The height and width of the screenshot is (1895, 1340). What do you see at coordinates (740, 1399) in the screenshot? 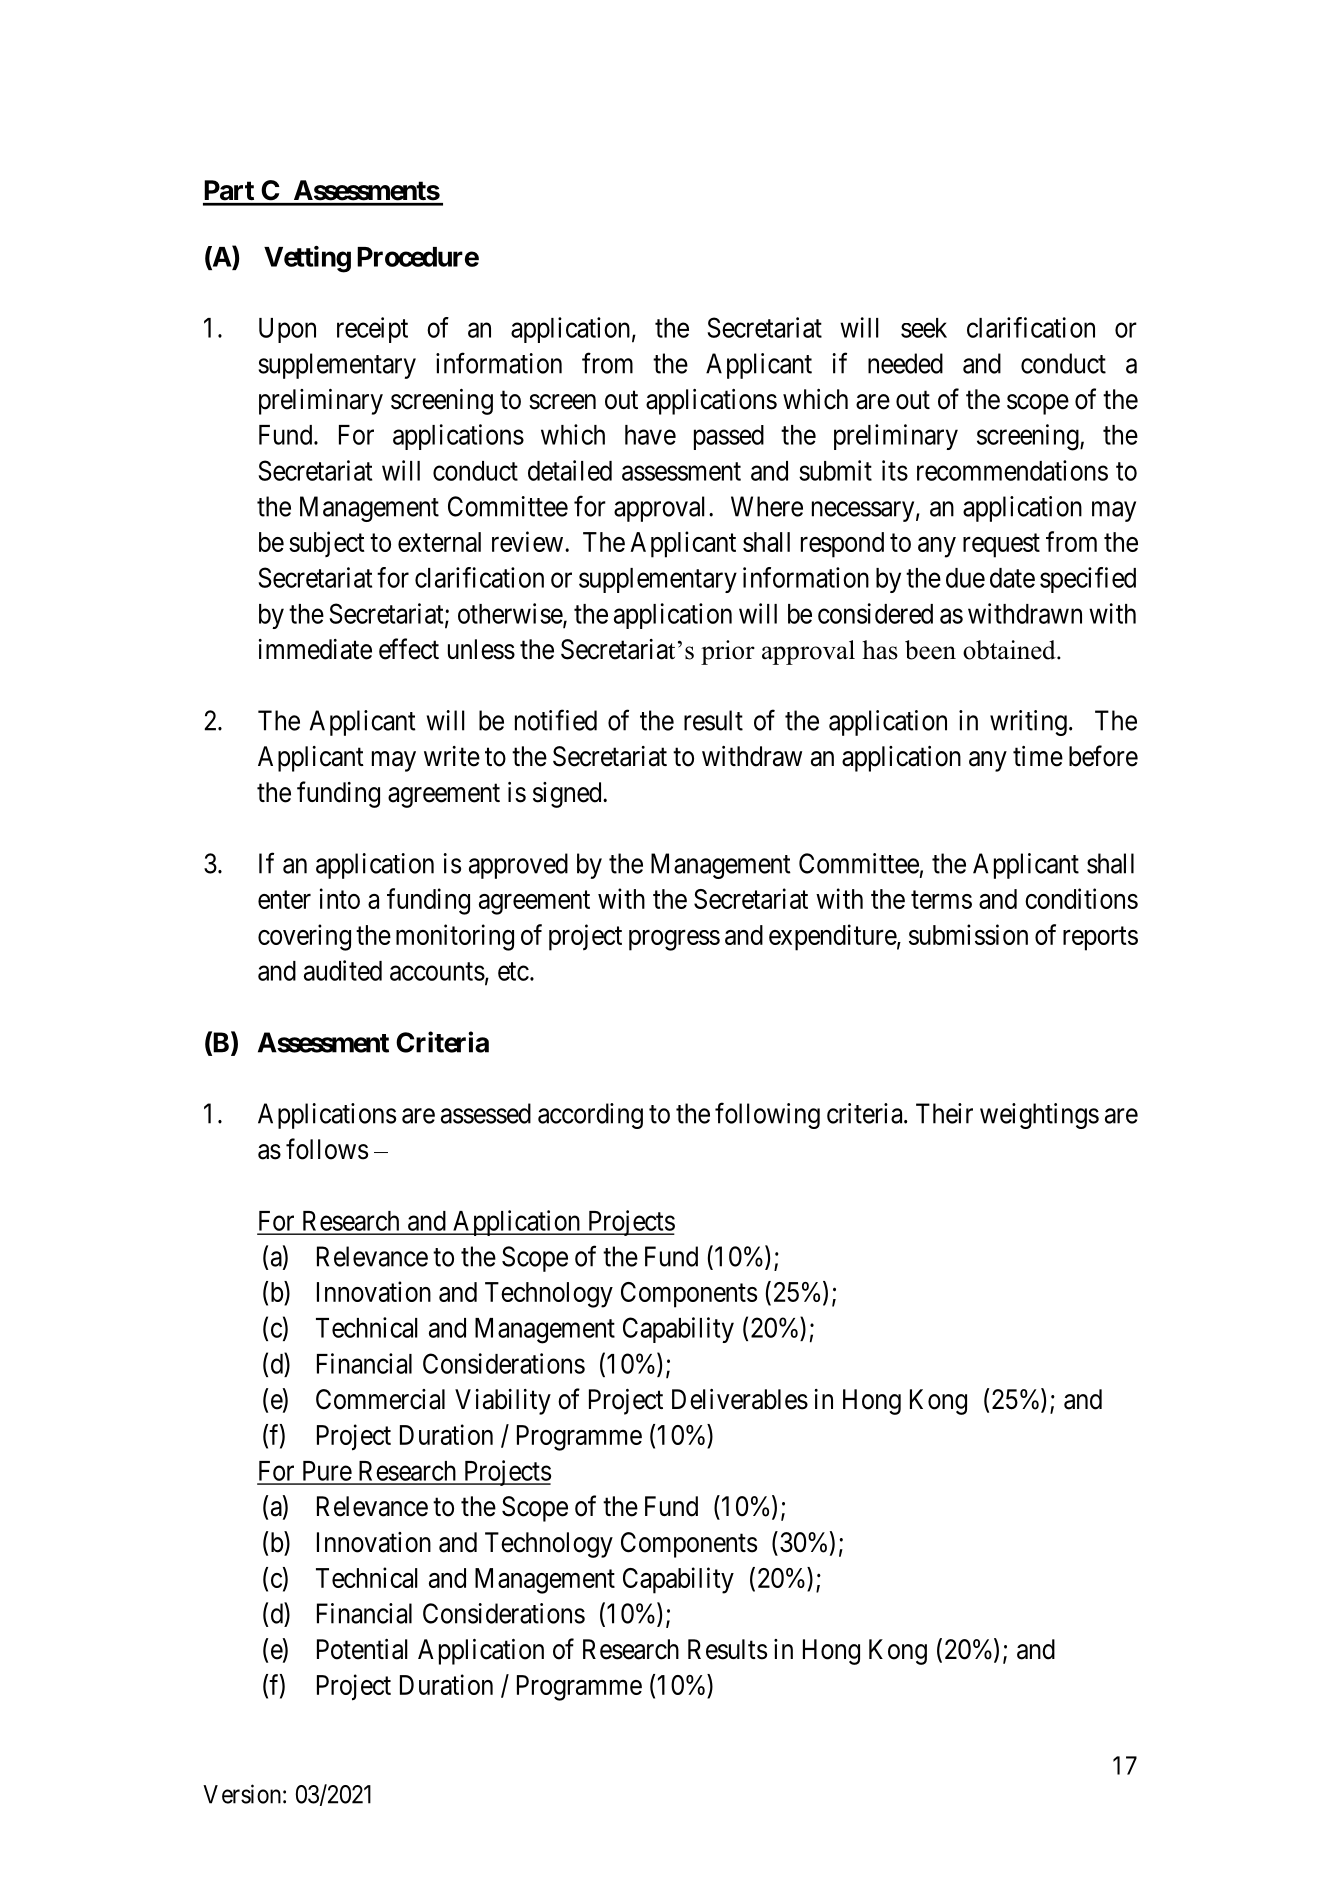
I see `Deliverables` at bounding box center [740, 1399].
